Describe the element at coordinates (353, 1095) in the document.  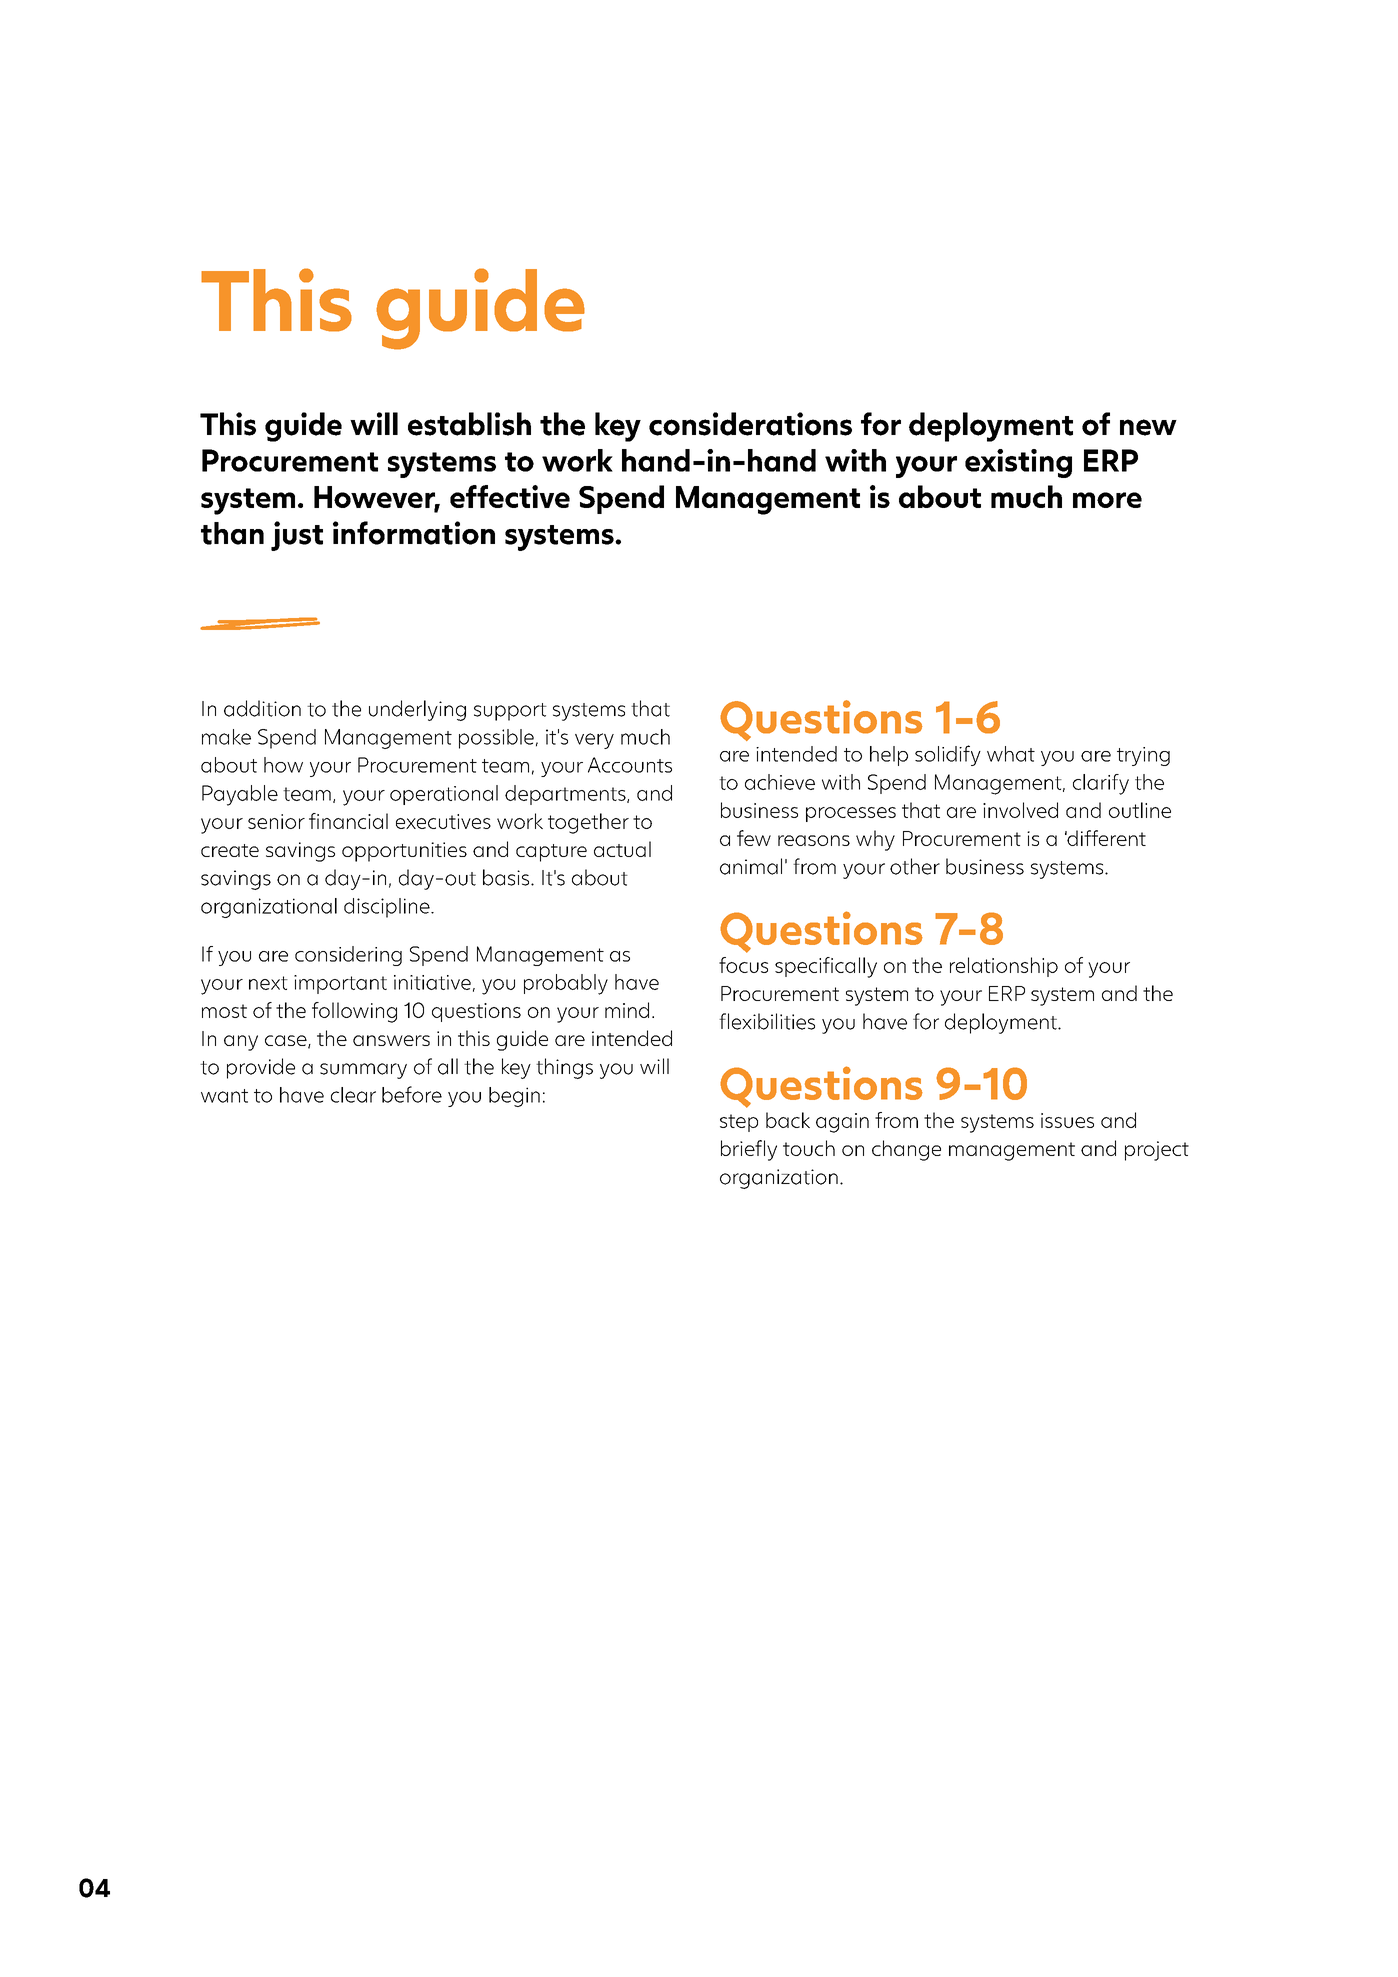
I see `clear` at that location.
